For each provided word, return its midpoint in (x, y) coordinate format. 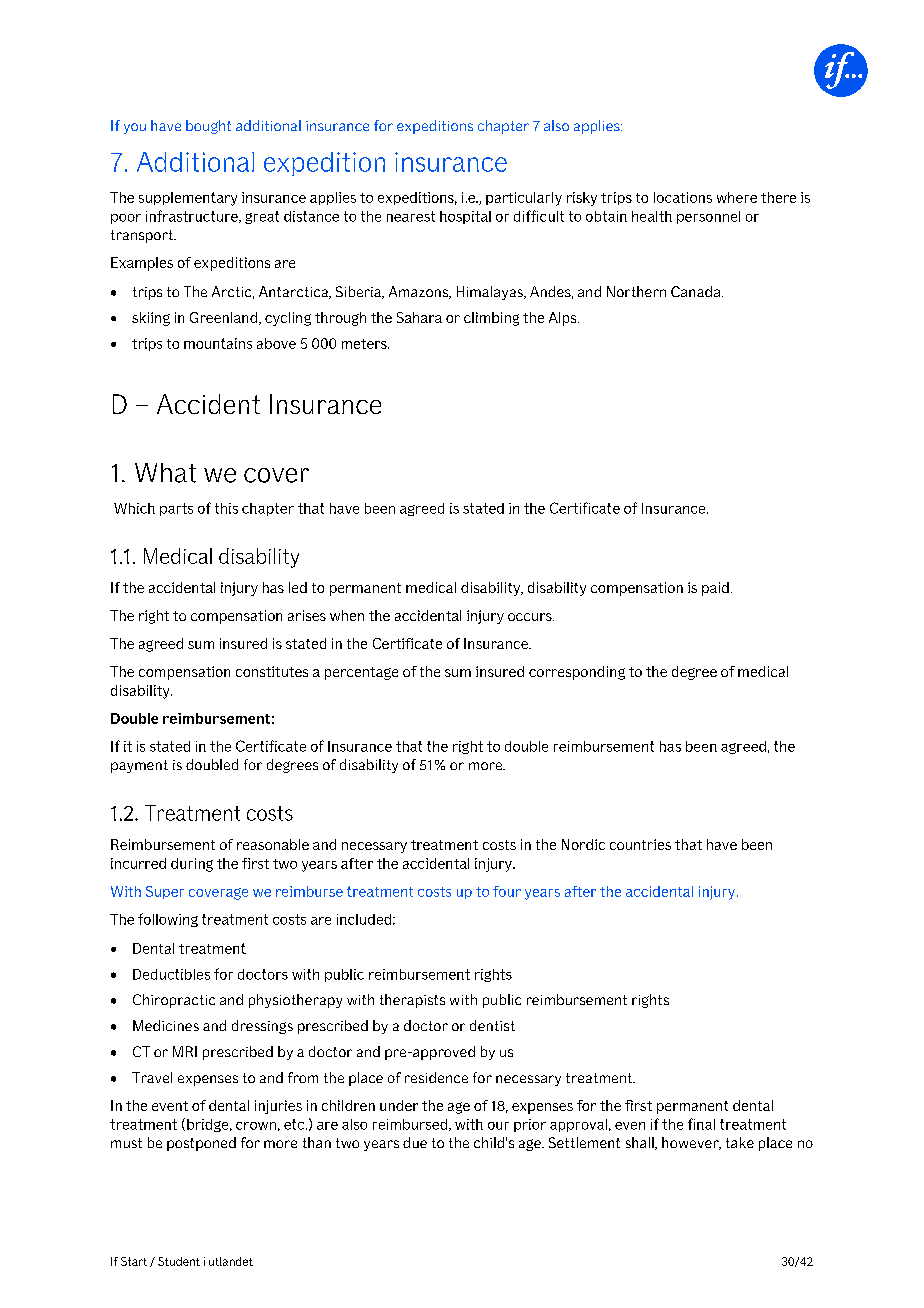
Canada (697, 291)
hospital (465, 217)
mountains (218, 343)
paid (715, 589)
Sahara (419, 317)
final (701, 1124)
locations (683, 197)
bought (208, 127)
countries (640, 844)
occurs (531, 617)
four (507, 891)
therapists (412, 1001)
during (192, 865)
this (226, 508)
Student (179, 1261)
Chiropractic (174, 1001)
